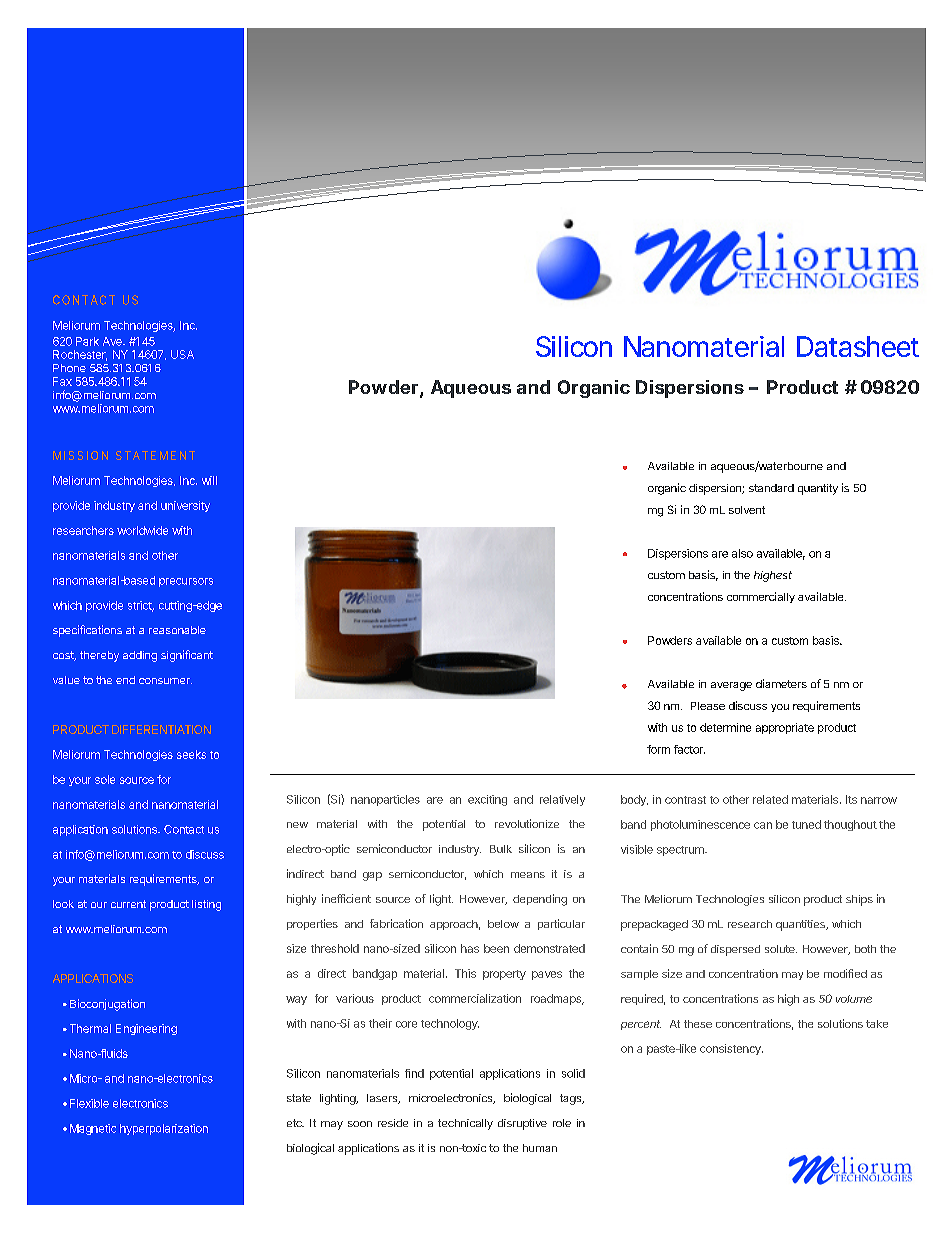 This image has width=952, height=1233. What do you see at coordinates (761, 597) in the image?
I see `commercially` at bounding box center [761, 597].
